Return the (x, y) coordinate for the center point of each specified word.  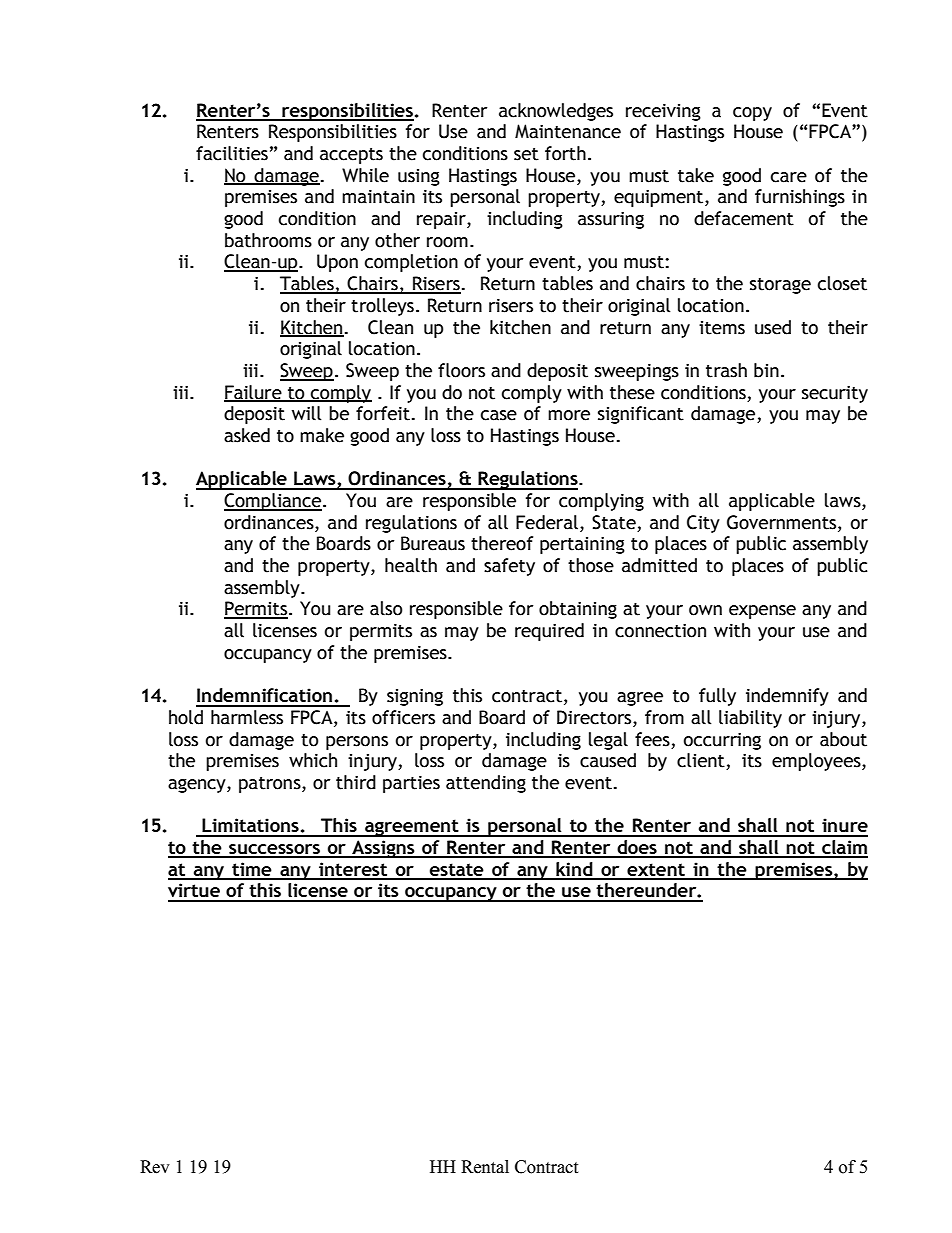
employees (817, 762)
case (499, 415)
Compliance (273, 502)
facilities (232, 153)
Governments (783, 523)
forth (565, 153)
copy (752, 114)
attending (486, 784)
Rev (155, 1167)
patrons (271, 785)
